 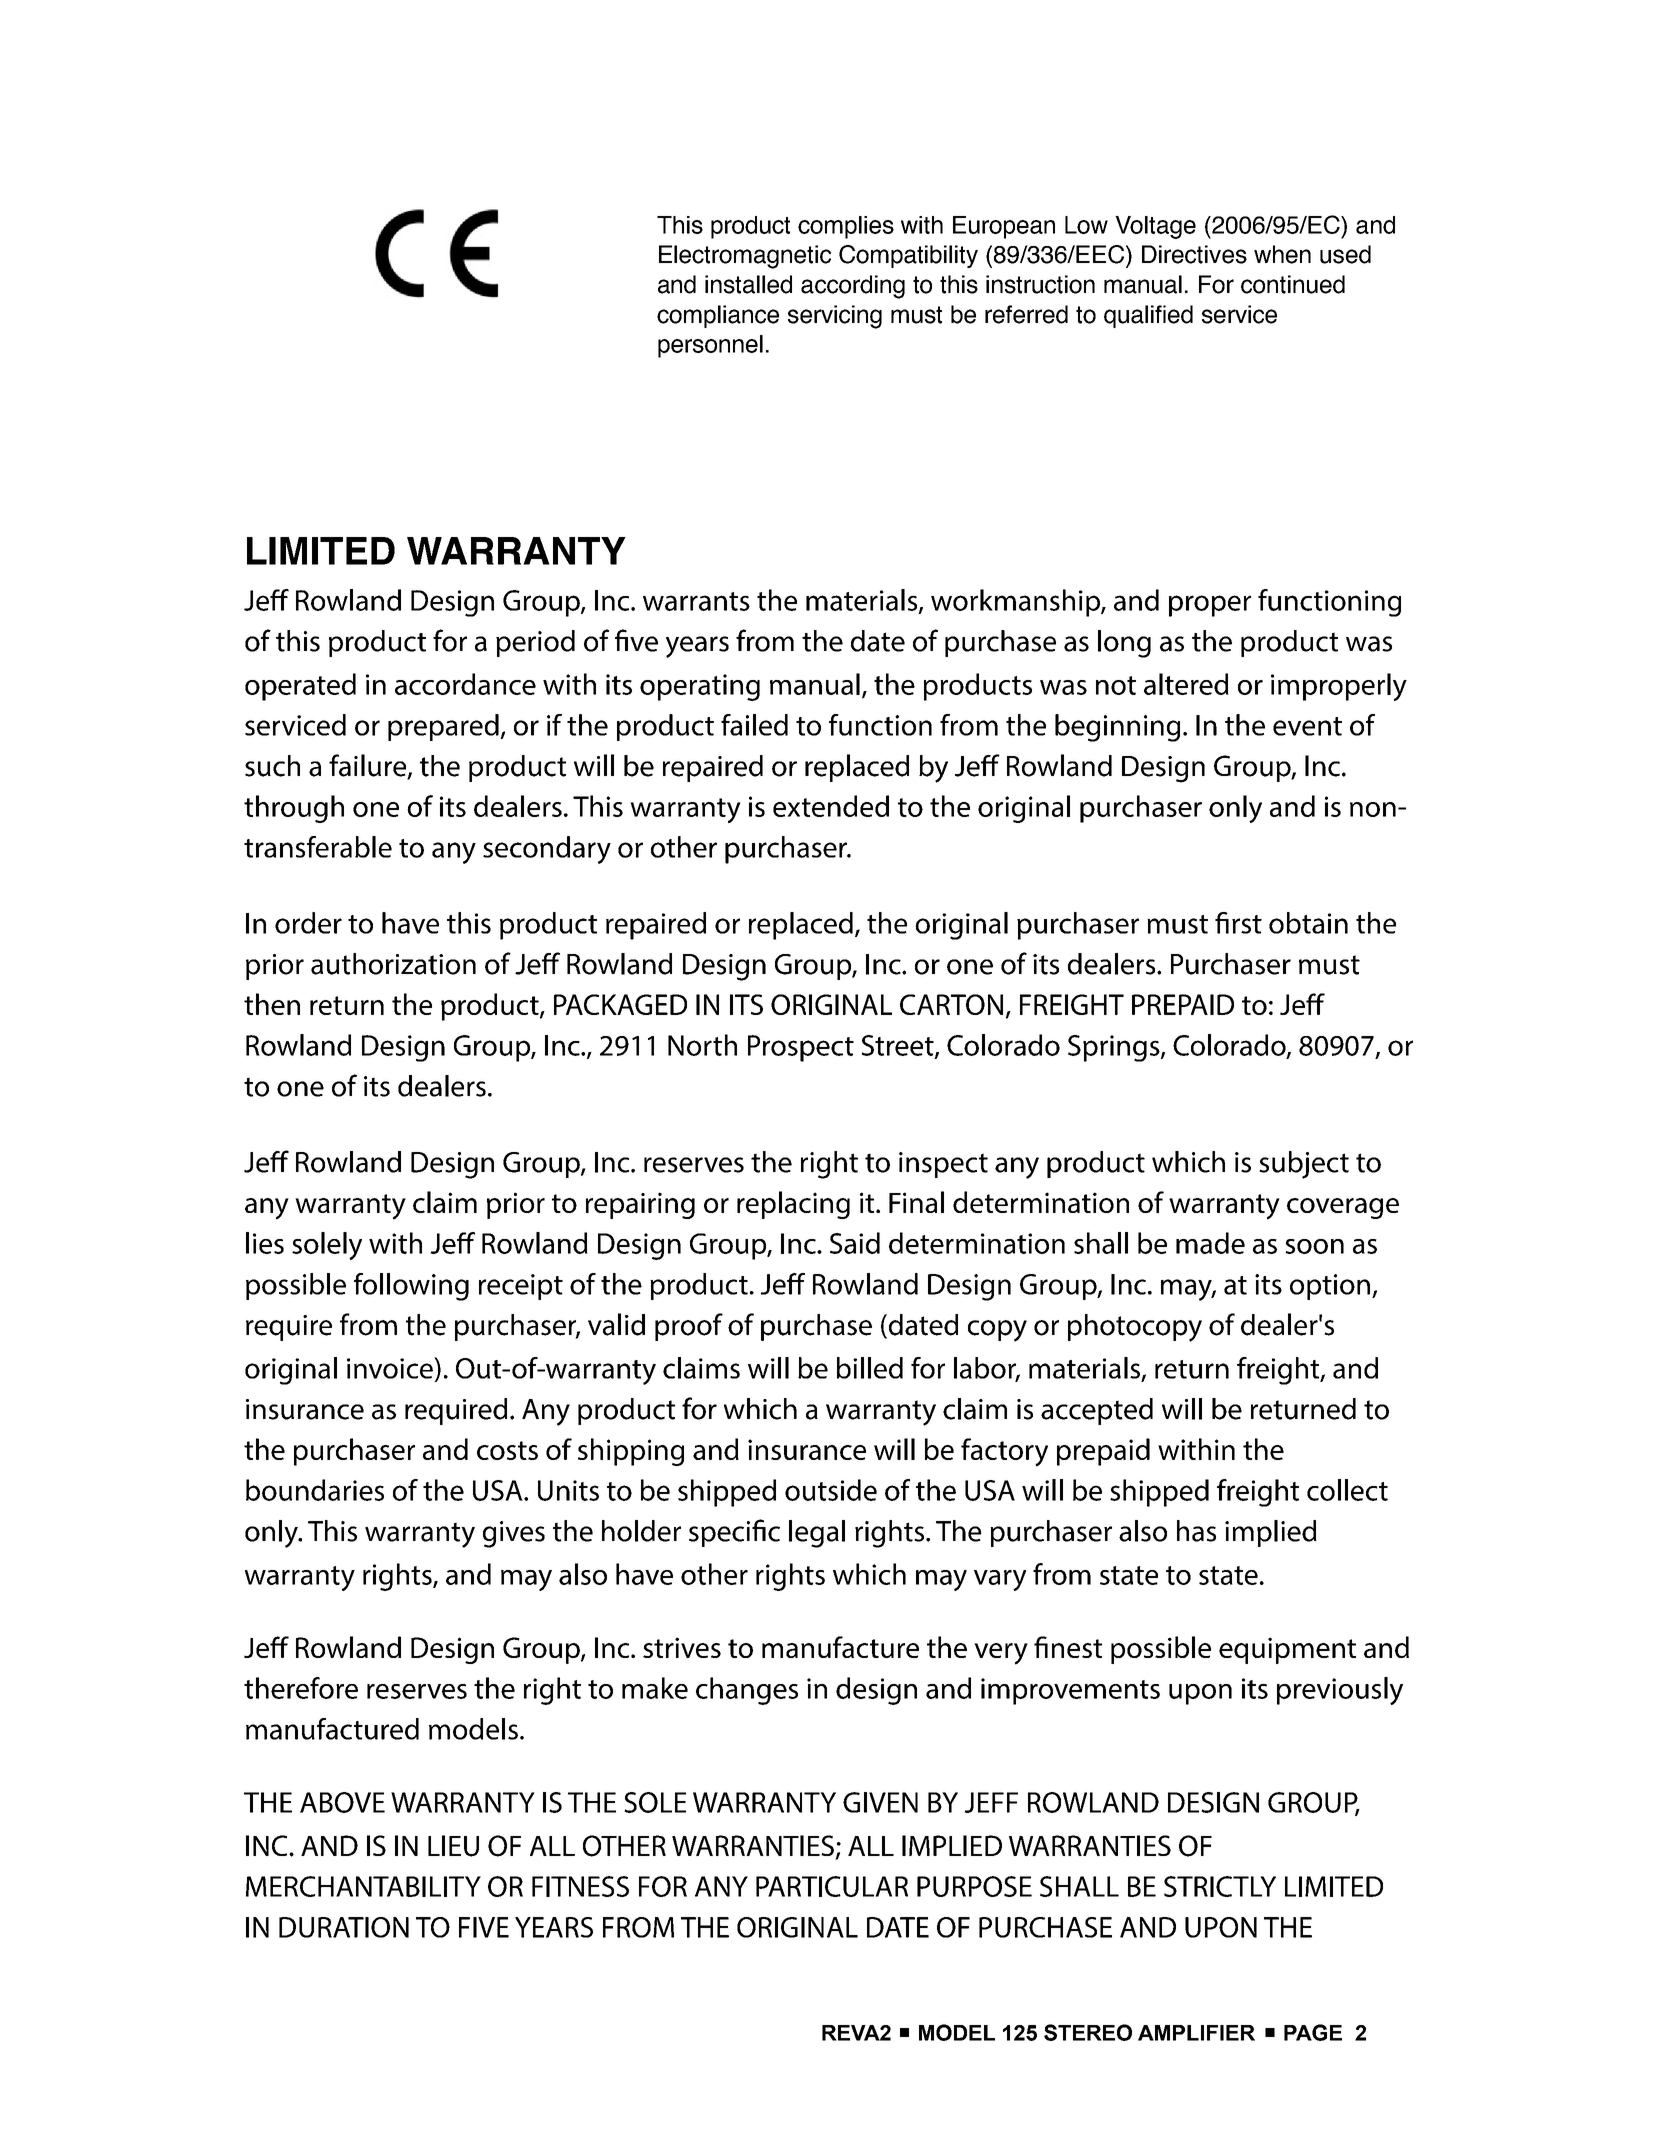 What do you see at coordinates (710, 346) in the image?
I see `personnel` at bounding box center [710, 346].
